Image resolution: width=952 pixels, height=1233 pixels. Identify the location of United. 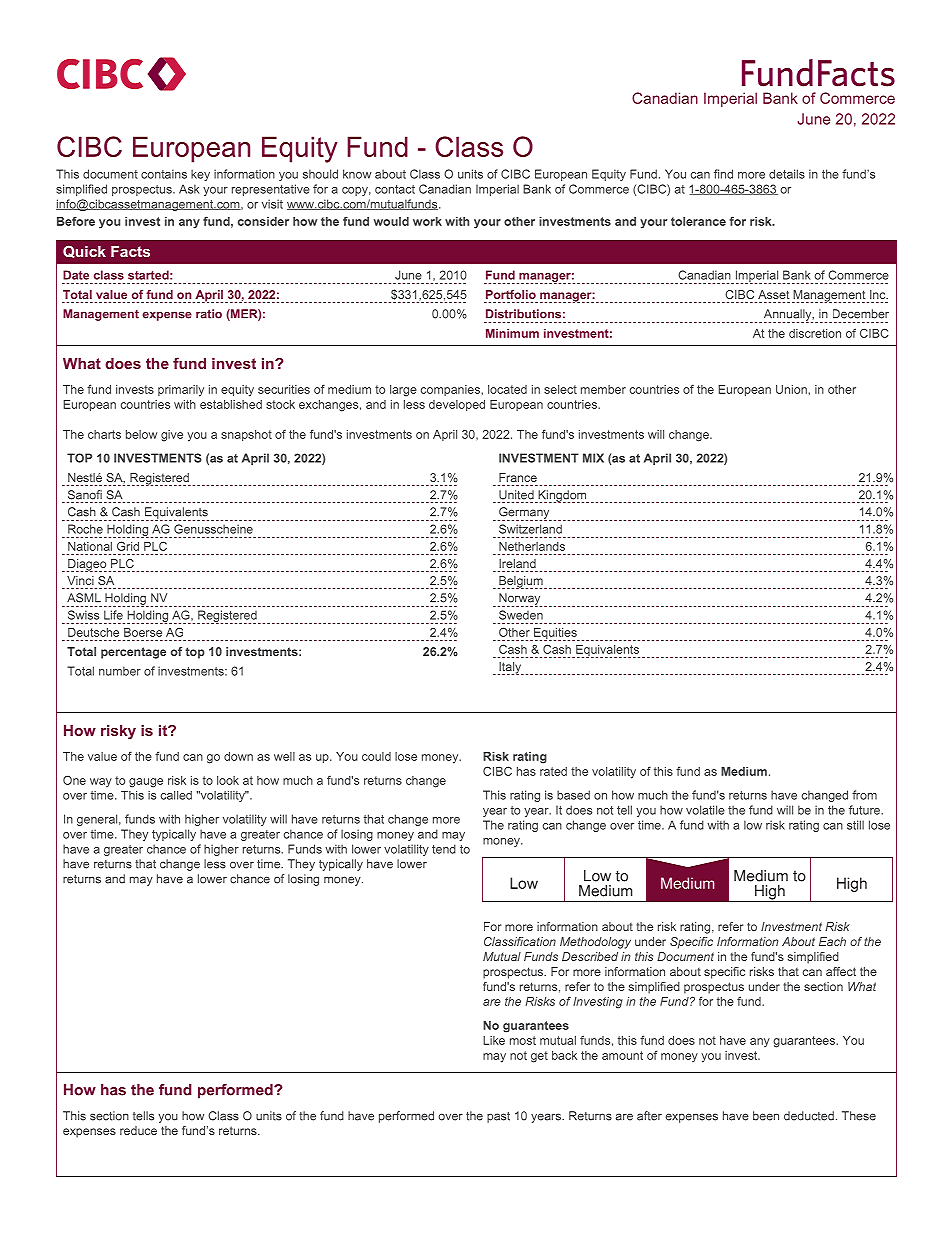
(516, 495).
